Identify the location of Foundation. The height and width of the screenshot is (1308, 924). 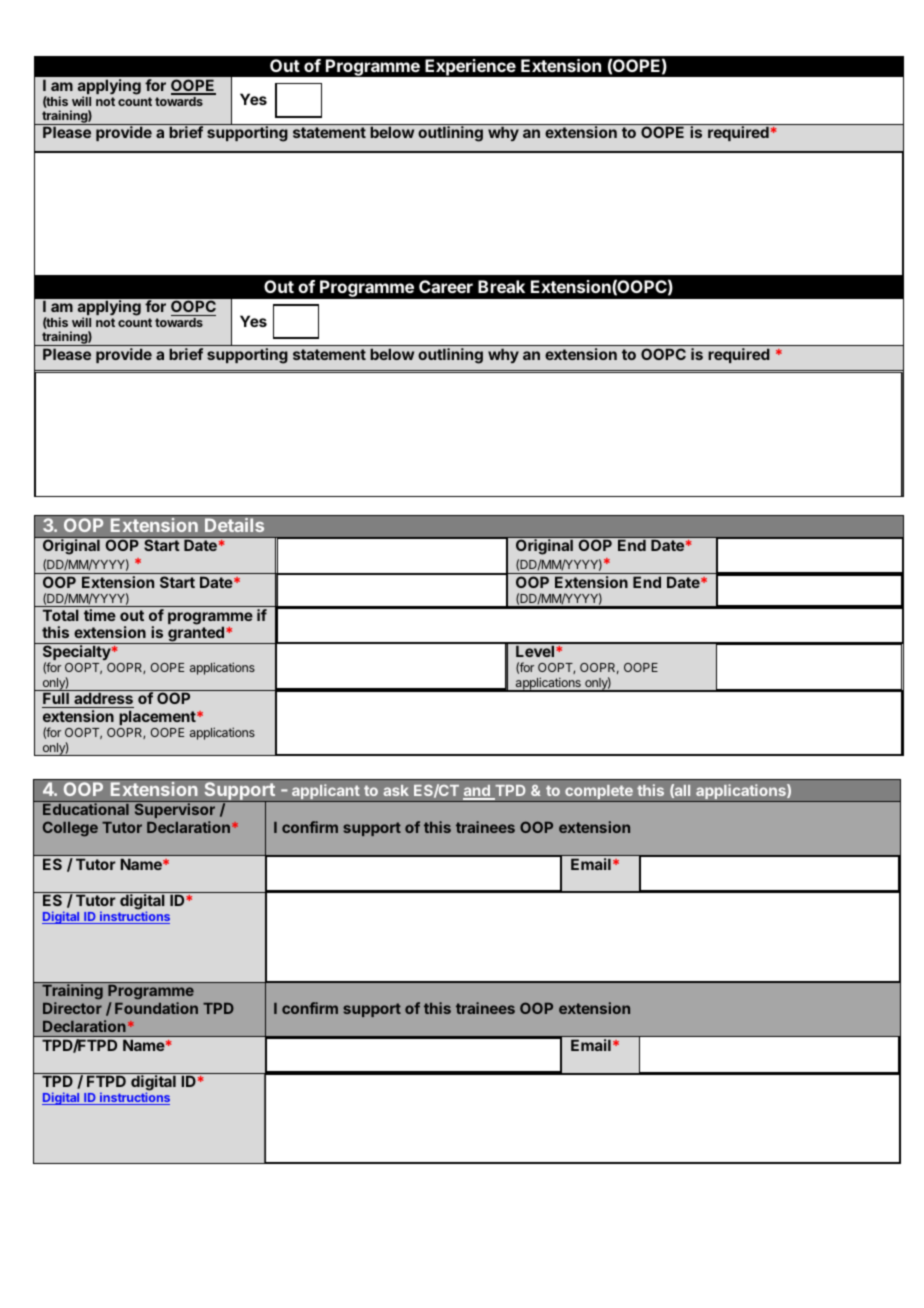
(156, 1008).
